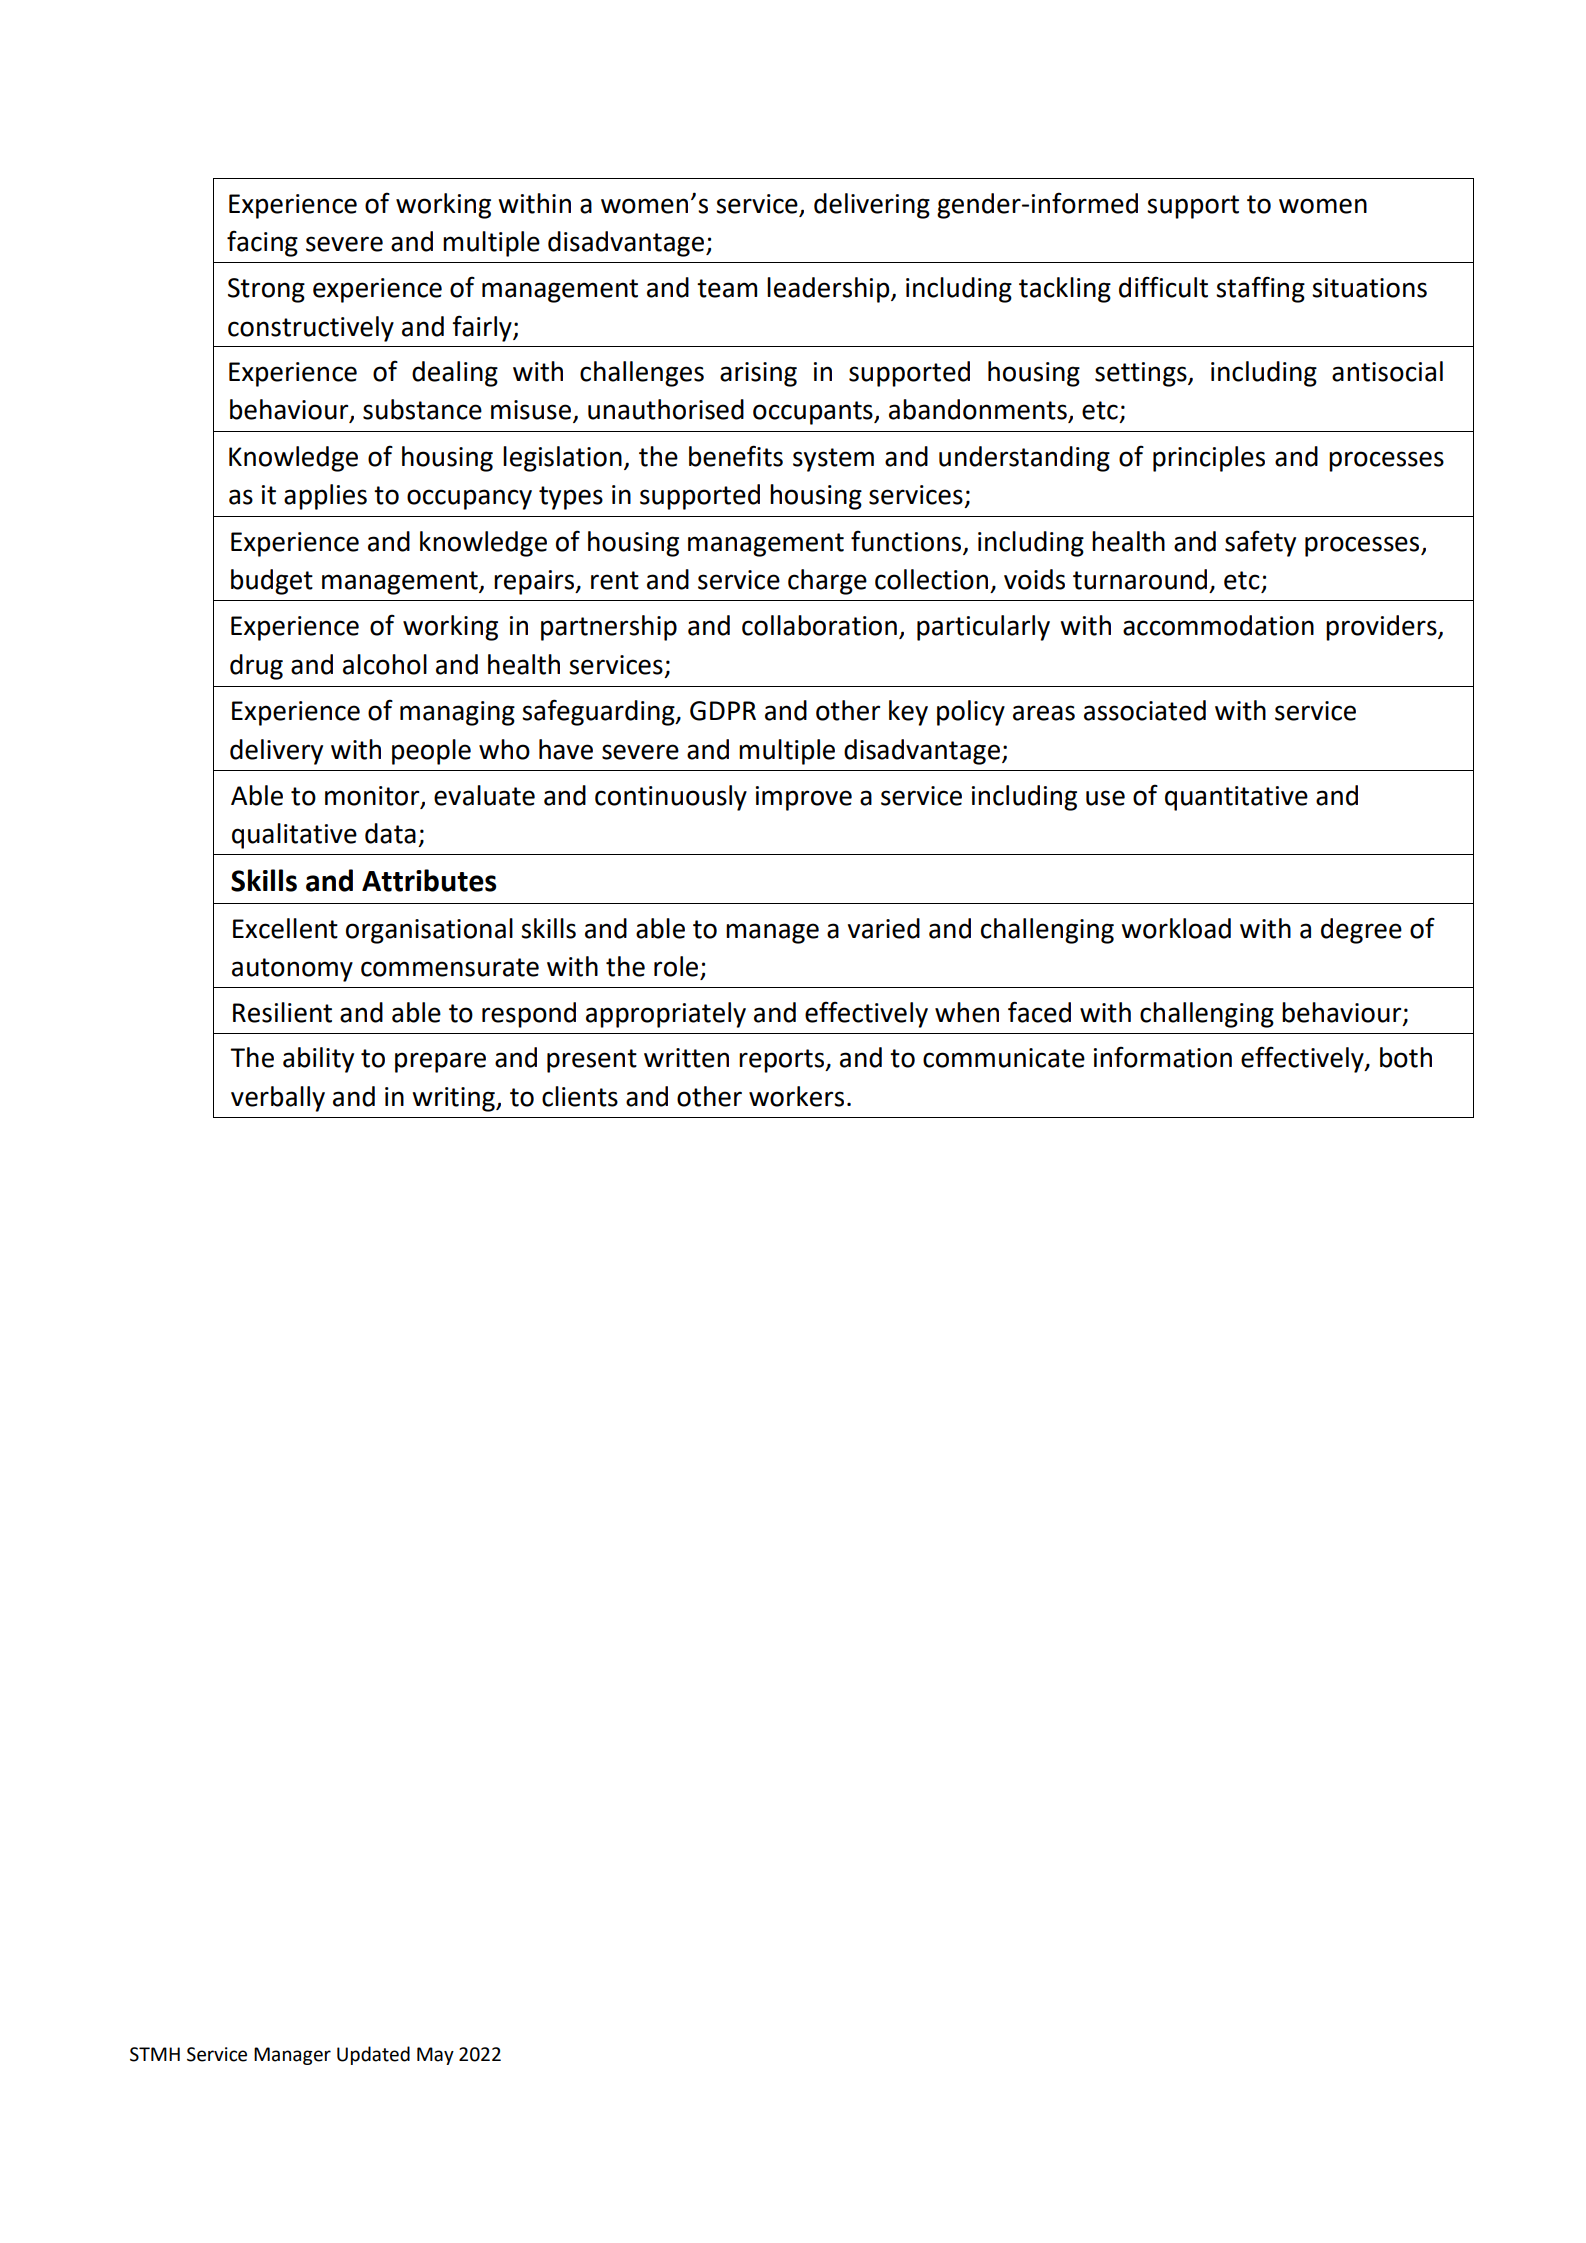  What do you see at coordinates (278, 1099) in the image?
I see `verbally` at bounding box center [278, 1099].
